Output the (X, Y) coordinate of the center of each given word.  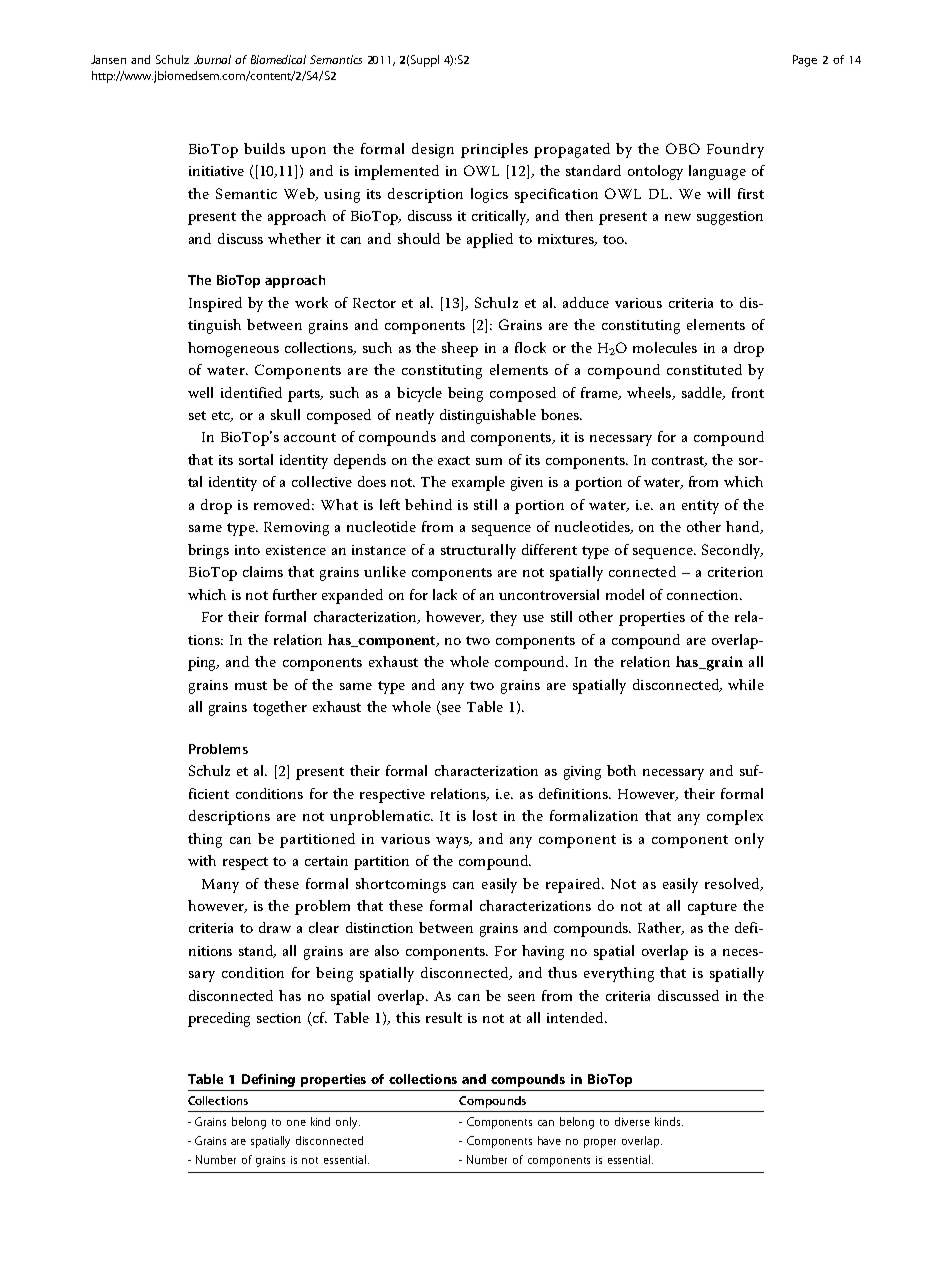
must (251, 685)
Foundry (735, 150)
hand (744, 527)
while (746, 684)
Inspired (215, 304)
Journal (212, 59)
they (503, 618)
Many (220, 886)
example (478, 483)
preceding (219, 1019)
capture (712, 908)
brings (208, 551)
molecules (665, 347)
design (433, 150)
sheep (460, 349)
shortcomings (401, 885)
